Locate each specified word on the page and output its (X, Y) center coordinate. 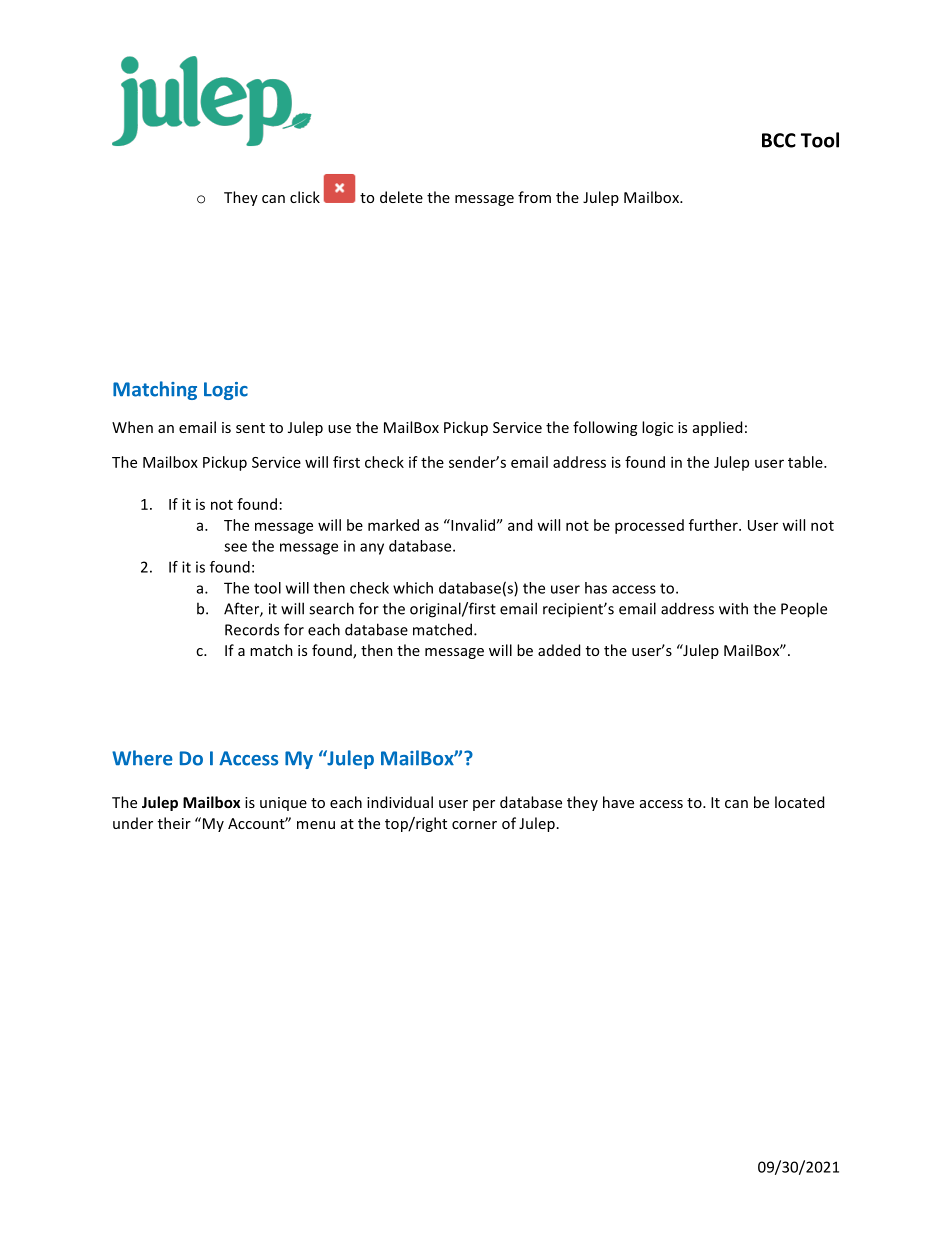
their (174, 823)
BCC (779, 140)
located (799, 802)
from (534, 197)
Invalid (472, 525)
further (714, 525)
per (484, 805)
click (305, 197)
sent (250, 428)
